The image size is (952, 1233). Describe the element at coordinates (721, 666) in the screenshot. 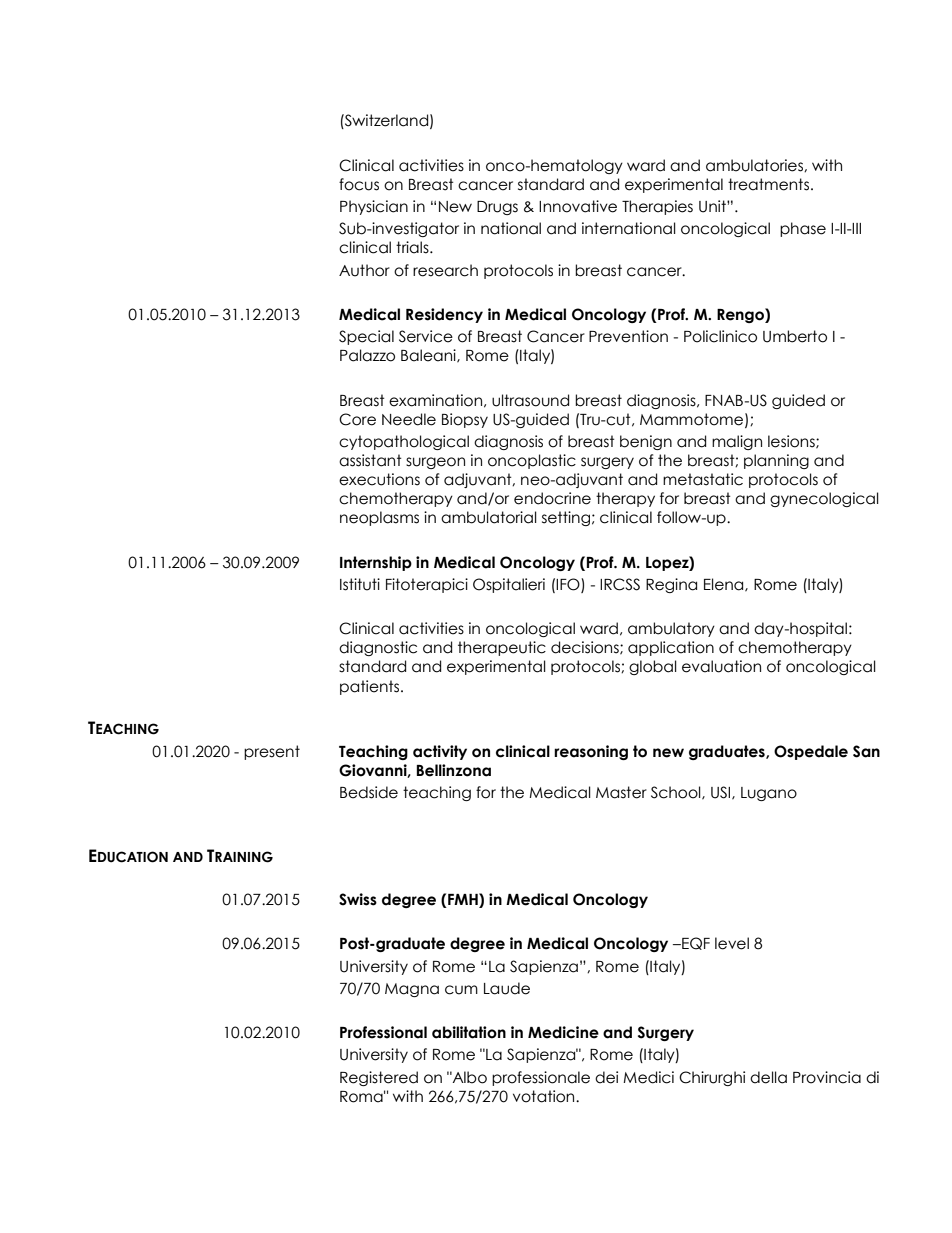

I see `evaluation` at that location.
